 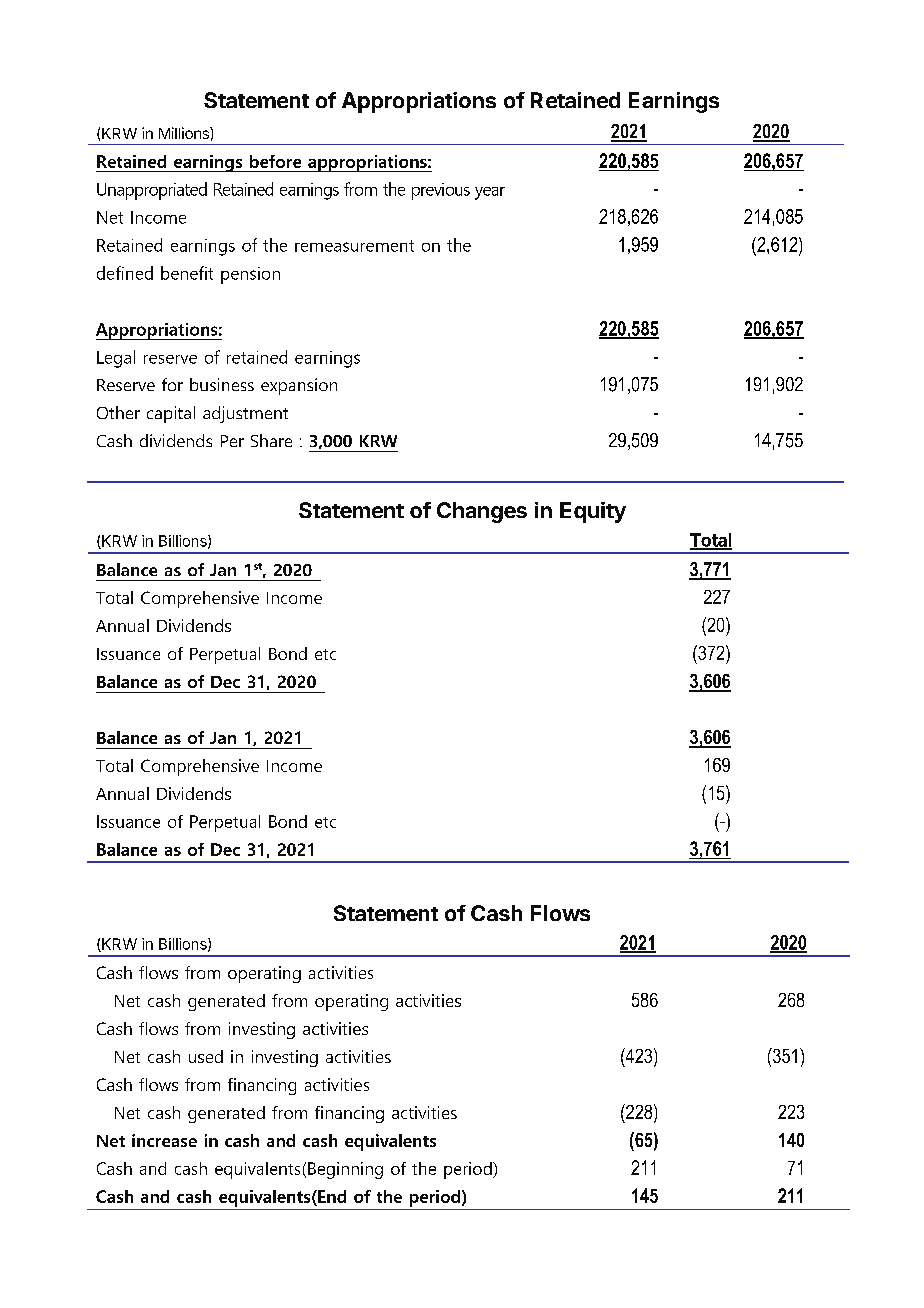 I want to click on Equity, so click(x=593, y=512).
